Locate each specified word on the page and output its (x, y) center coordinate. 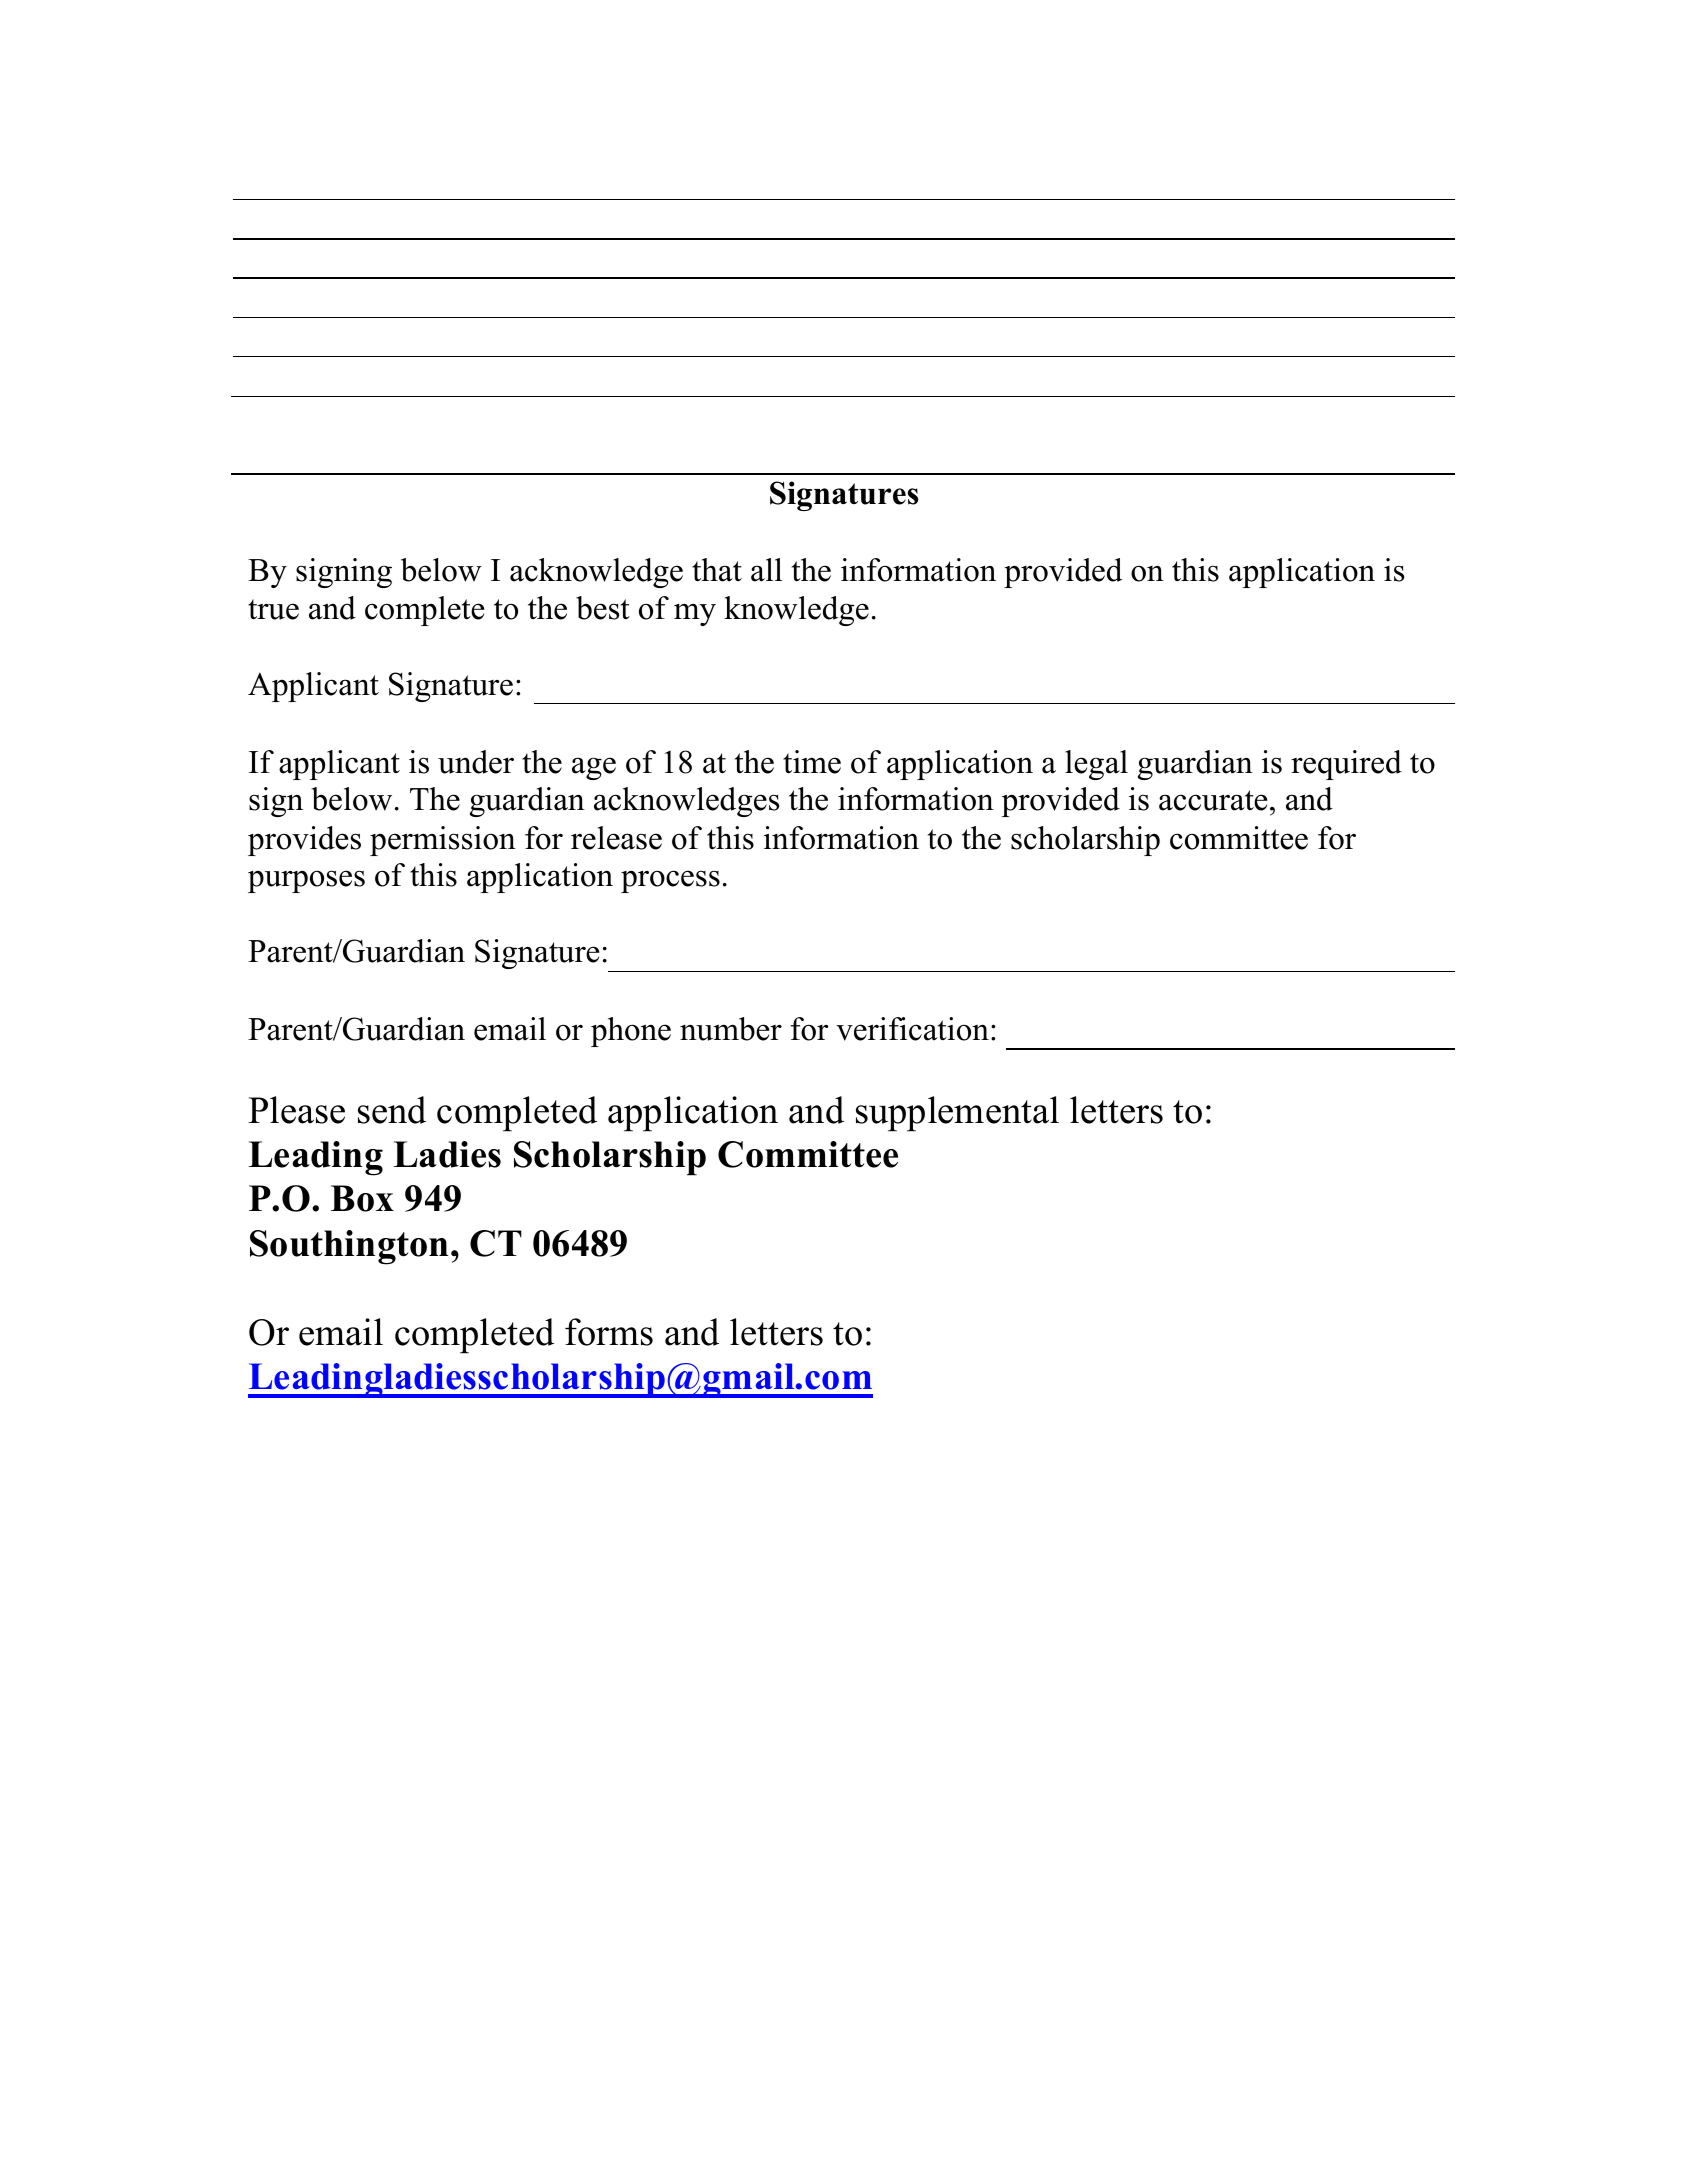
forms (609, 1332)
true (273, 609)
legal (1096, 765)
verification (912, 1029)
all (766, 570)
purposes (306, 881)
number (731, 1029)
